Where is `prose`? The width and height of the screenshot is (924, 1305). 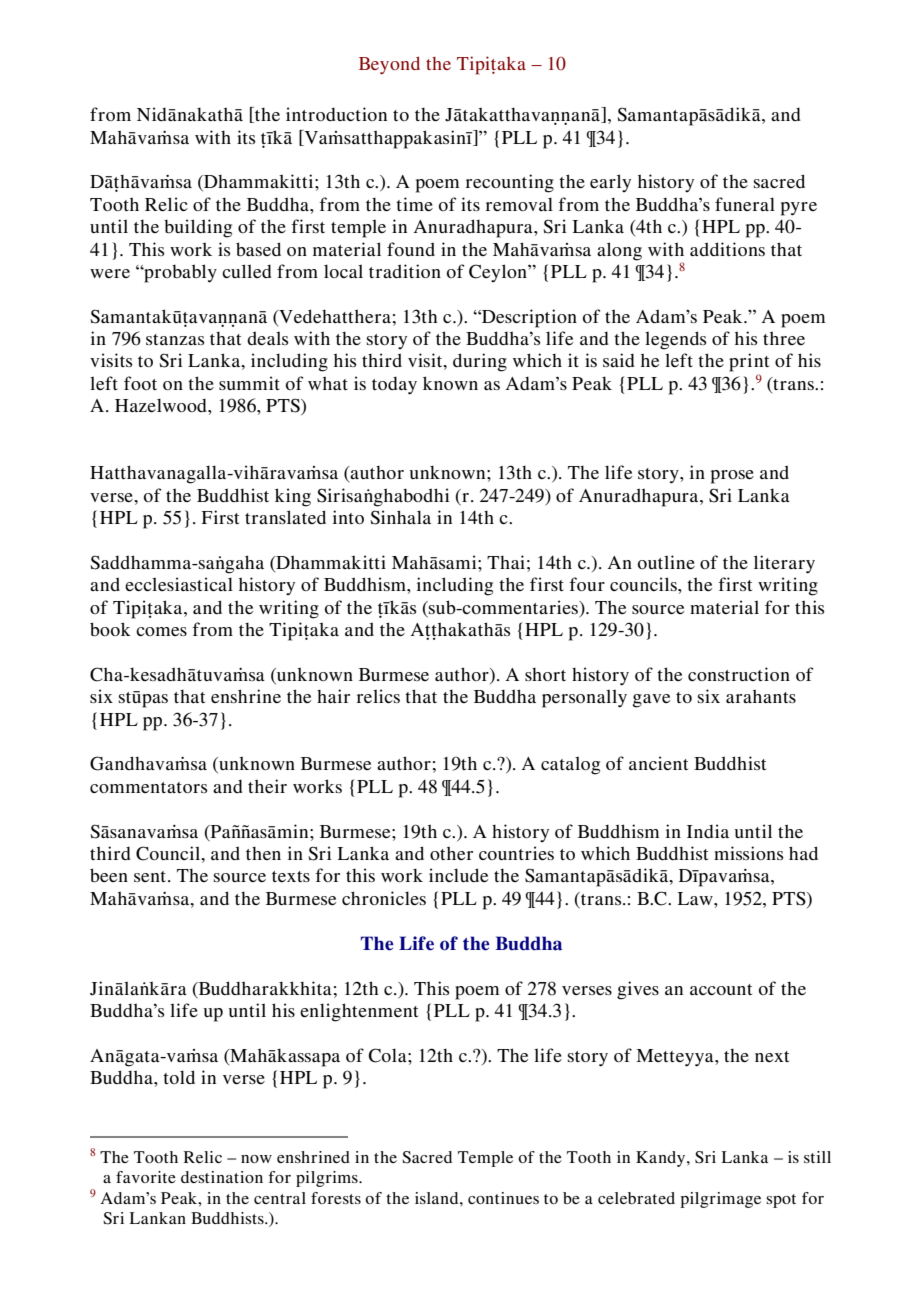
prose is located at coordinates (732, 477).
